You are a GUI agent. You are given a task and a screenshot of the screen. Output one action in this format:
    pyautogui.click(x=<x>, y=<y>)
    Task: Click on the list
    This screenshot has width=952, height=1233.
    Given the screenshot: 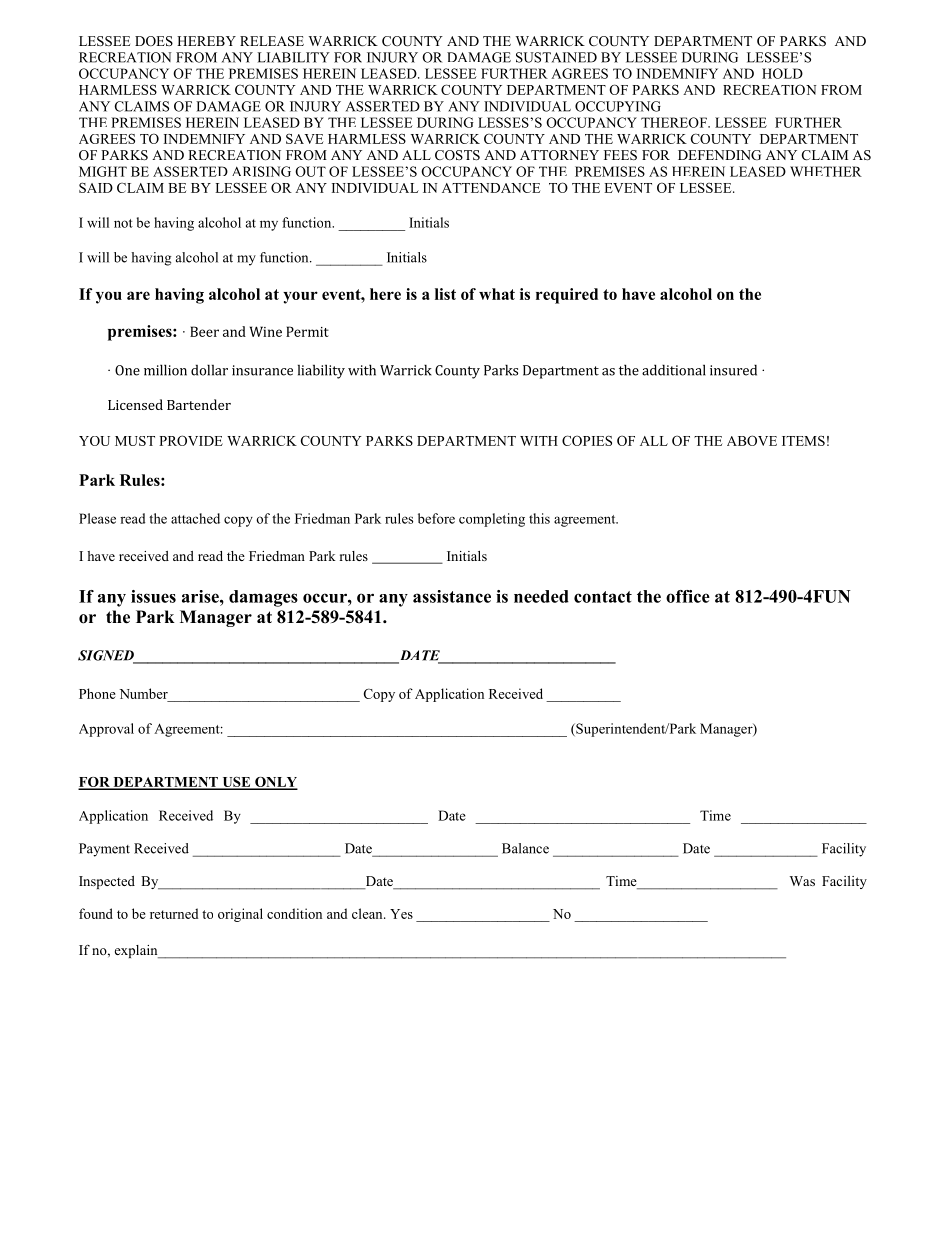 What is the action you would take?
    pyautogui.click(x=445, y=294)
